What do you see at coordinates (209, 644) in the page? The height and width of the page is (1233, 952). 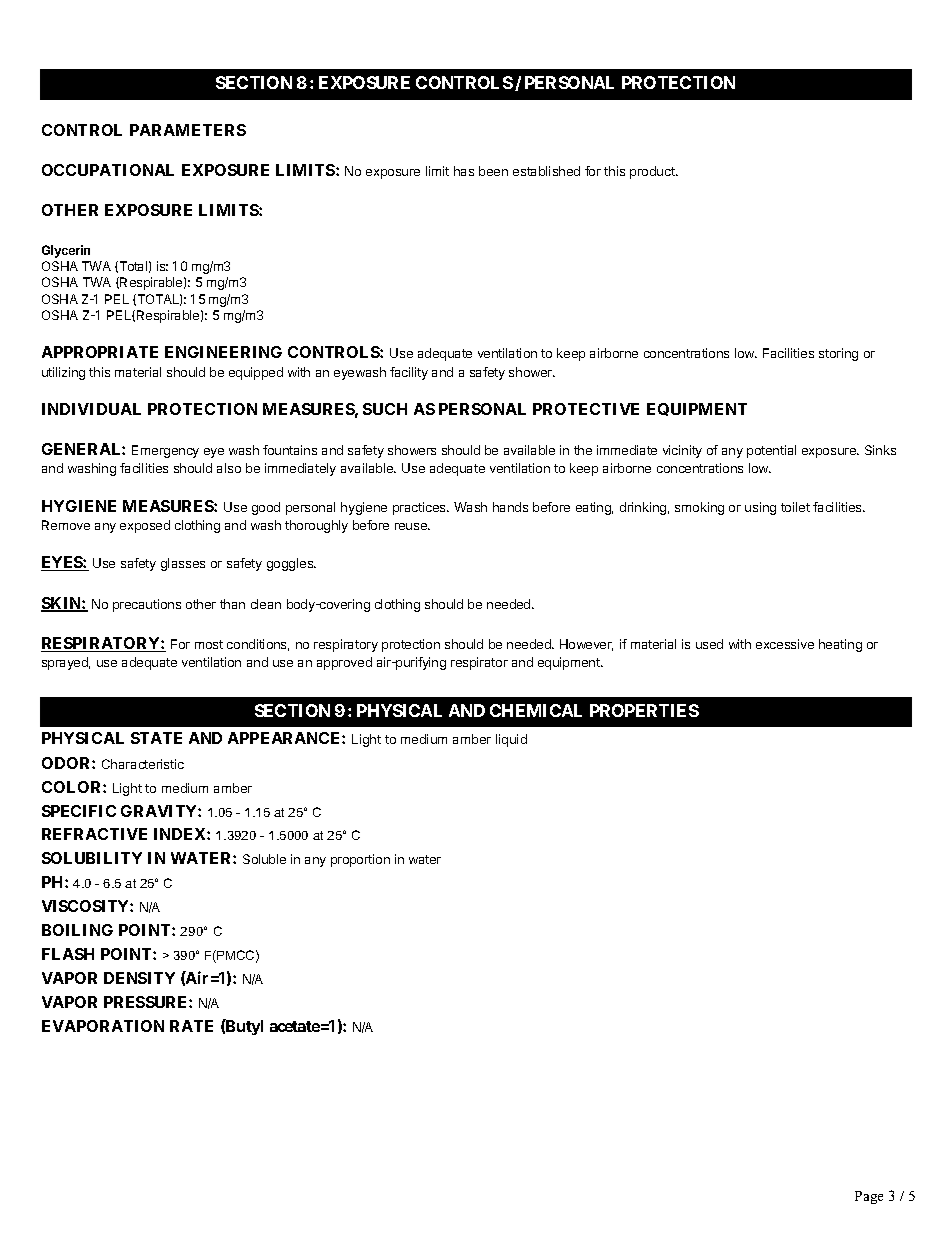 I see `most` at bounding box center [209, 644].
